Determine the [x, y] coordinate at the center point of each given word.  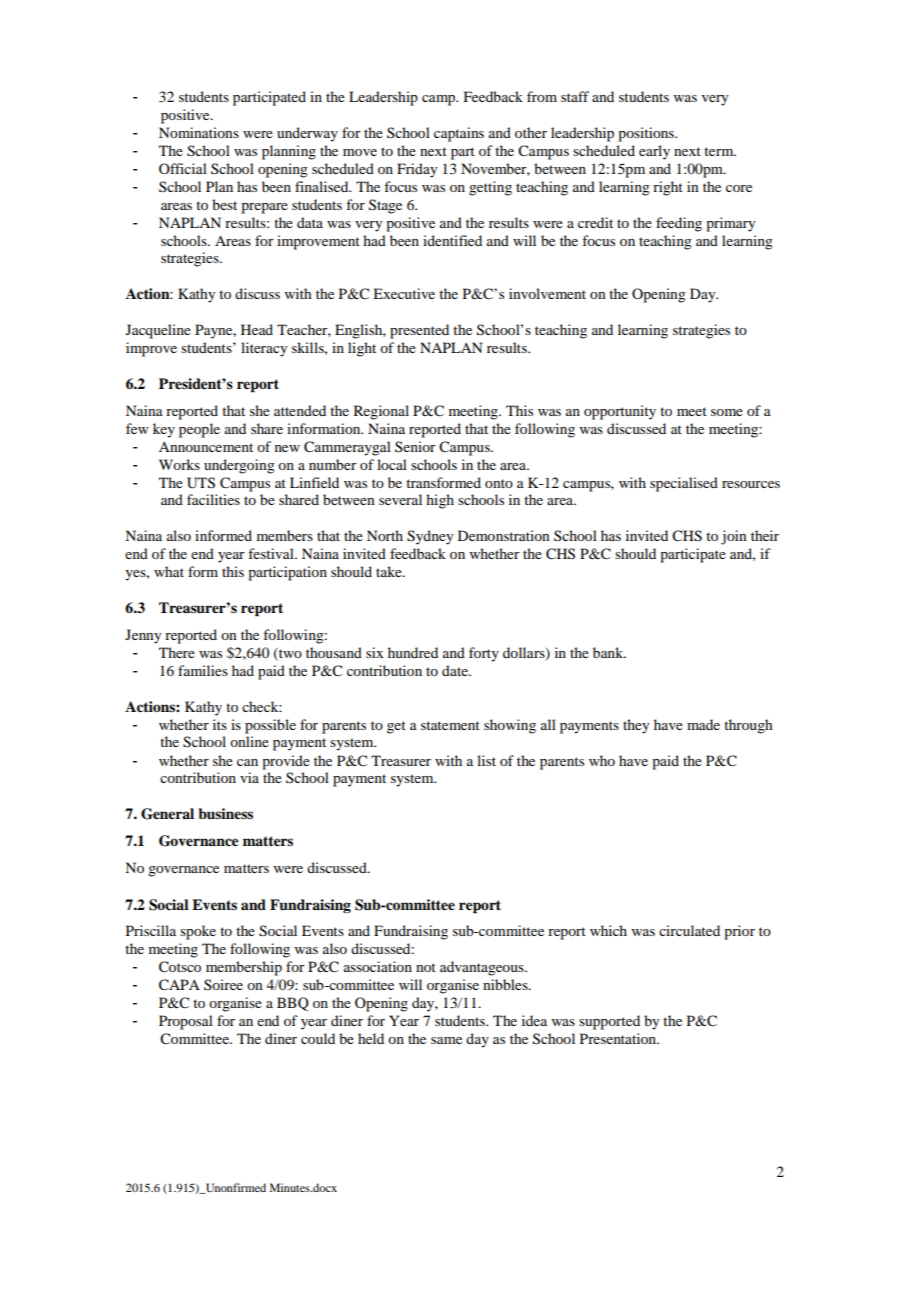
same [446, 1040]
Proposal [186, 1022]
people [199, 430]
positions [647, 134]
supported [609, 1022]
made [703, 724]
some [727, 412]
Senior [415, 446]
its [220, 724]
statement [450, 725]
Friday [417, 170]
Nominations [199, 132]
